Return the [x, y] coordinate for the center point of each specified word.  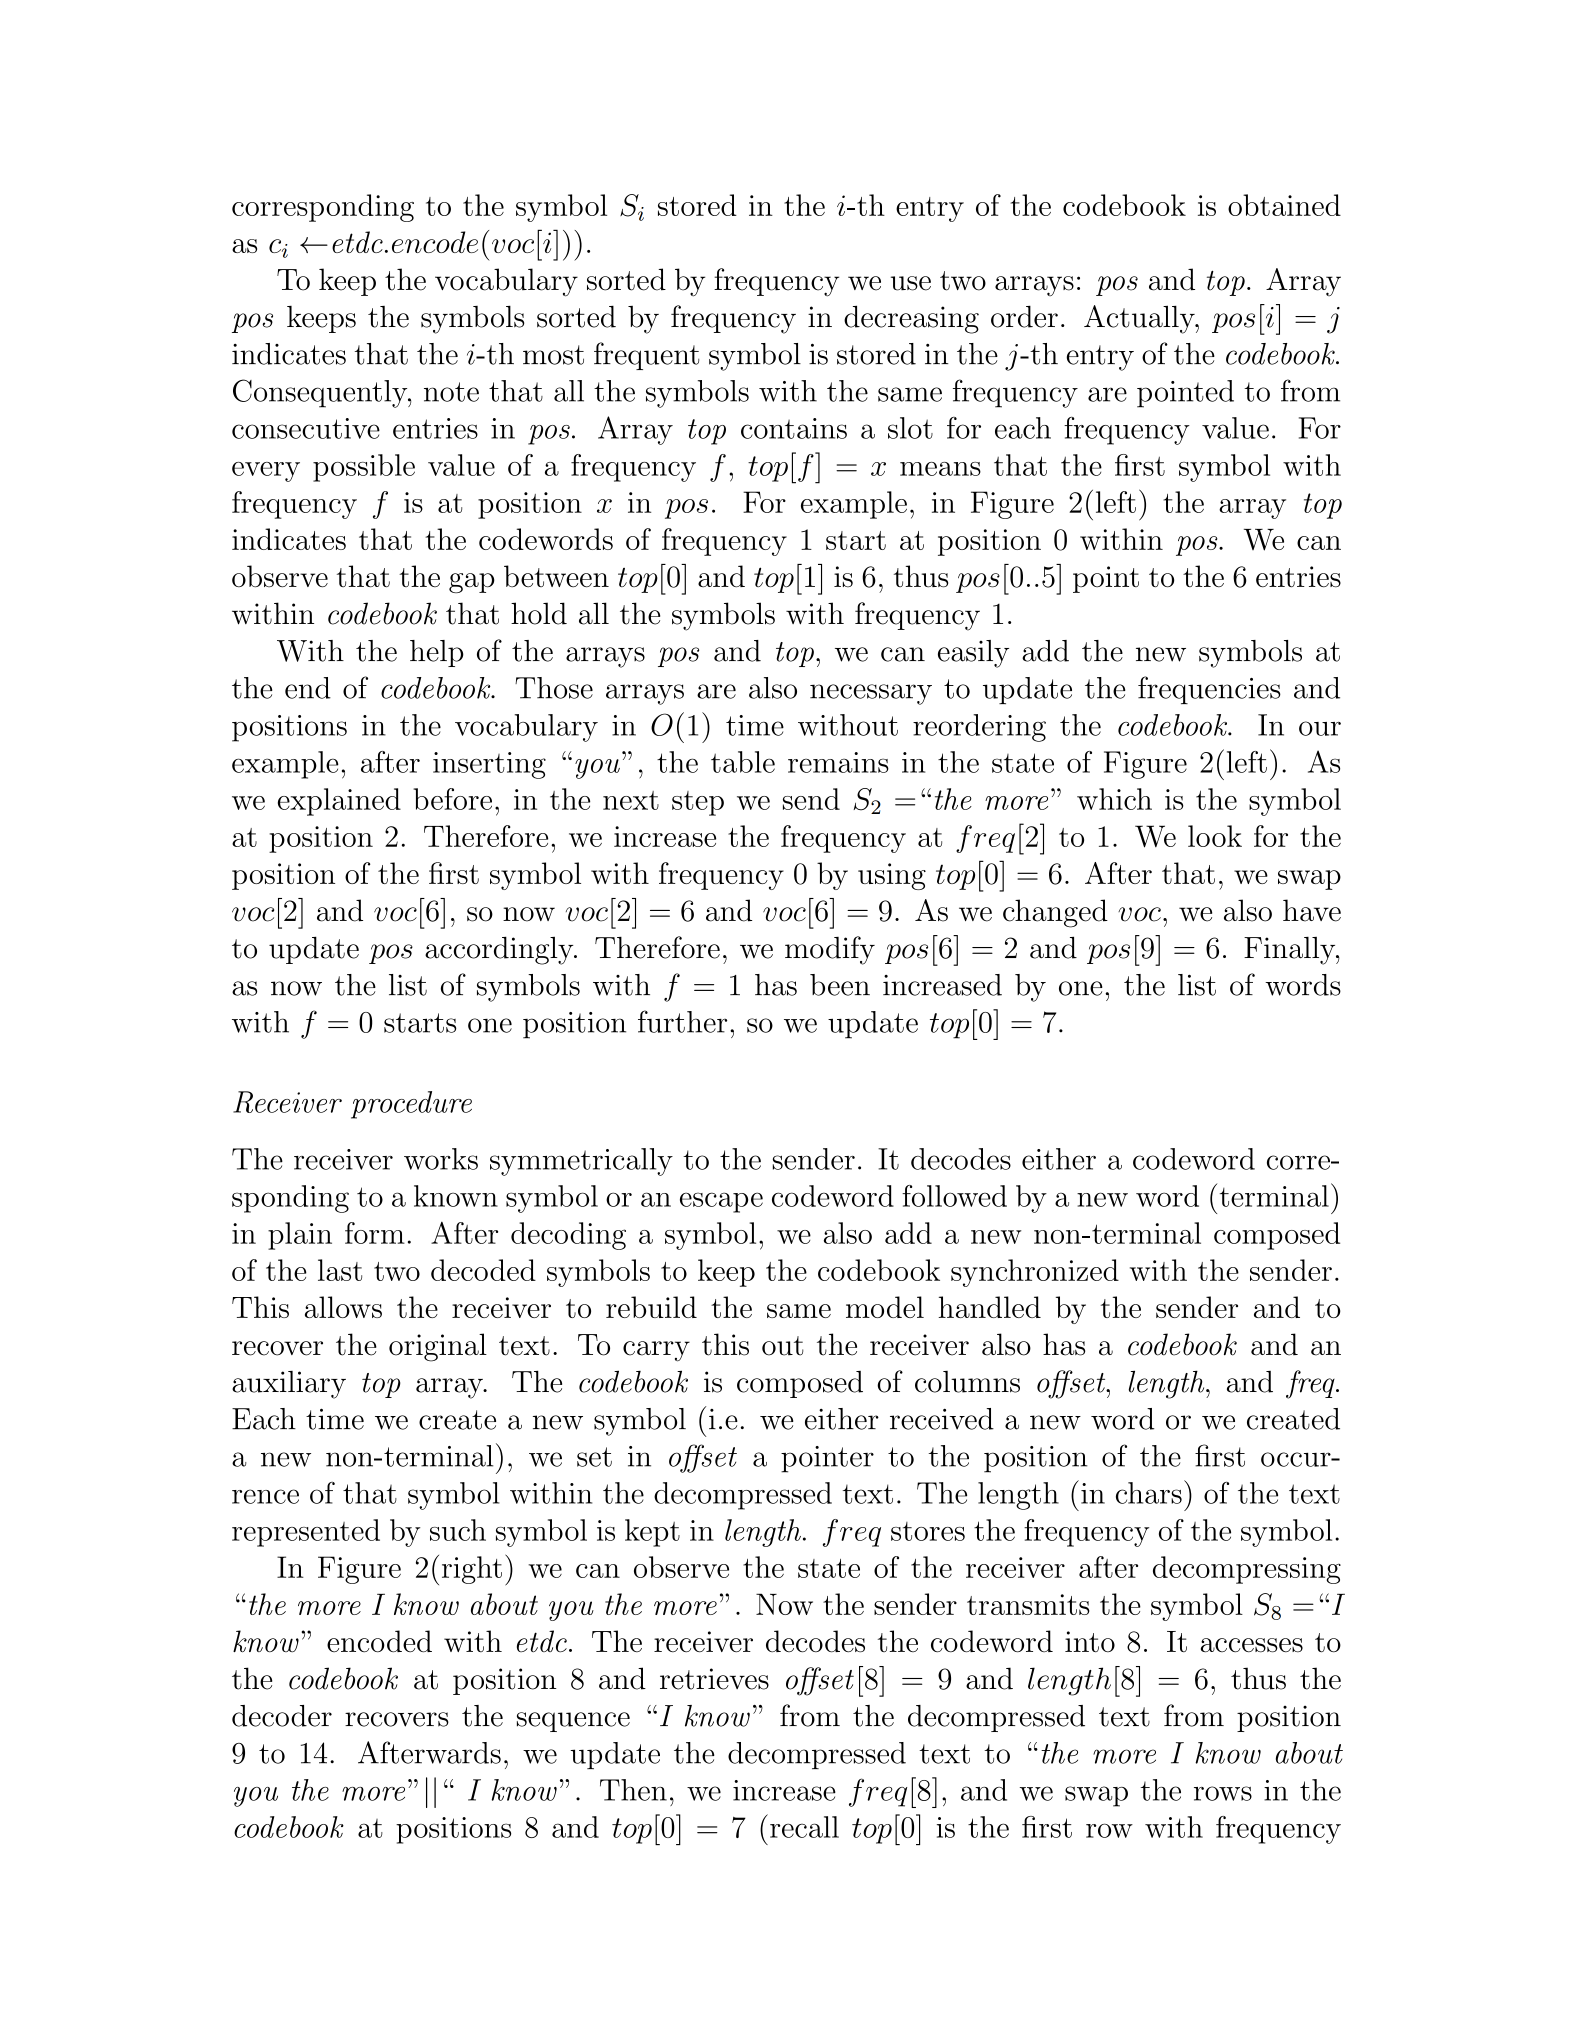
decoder [282, 1716]
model [885, 1307]
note [451, 392]
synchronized [1035, 1273]
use [911, 283]
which [1114, 799]
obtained [1284, 205]
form [375, 1233]
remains [838, 762]
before [452, 799]
